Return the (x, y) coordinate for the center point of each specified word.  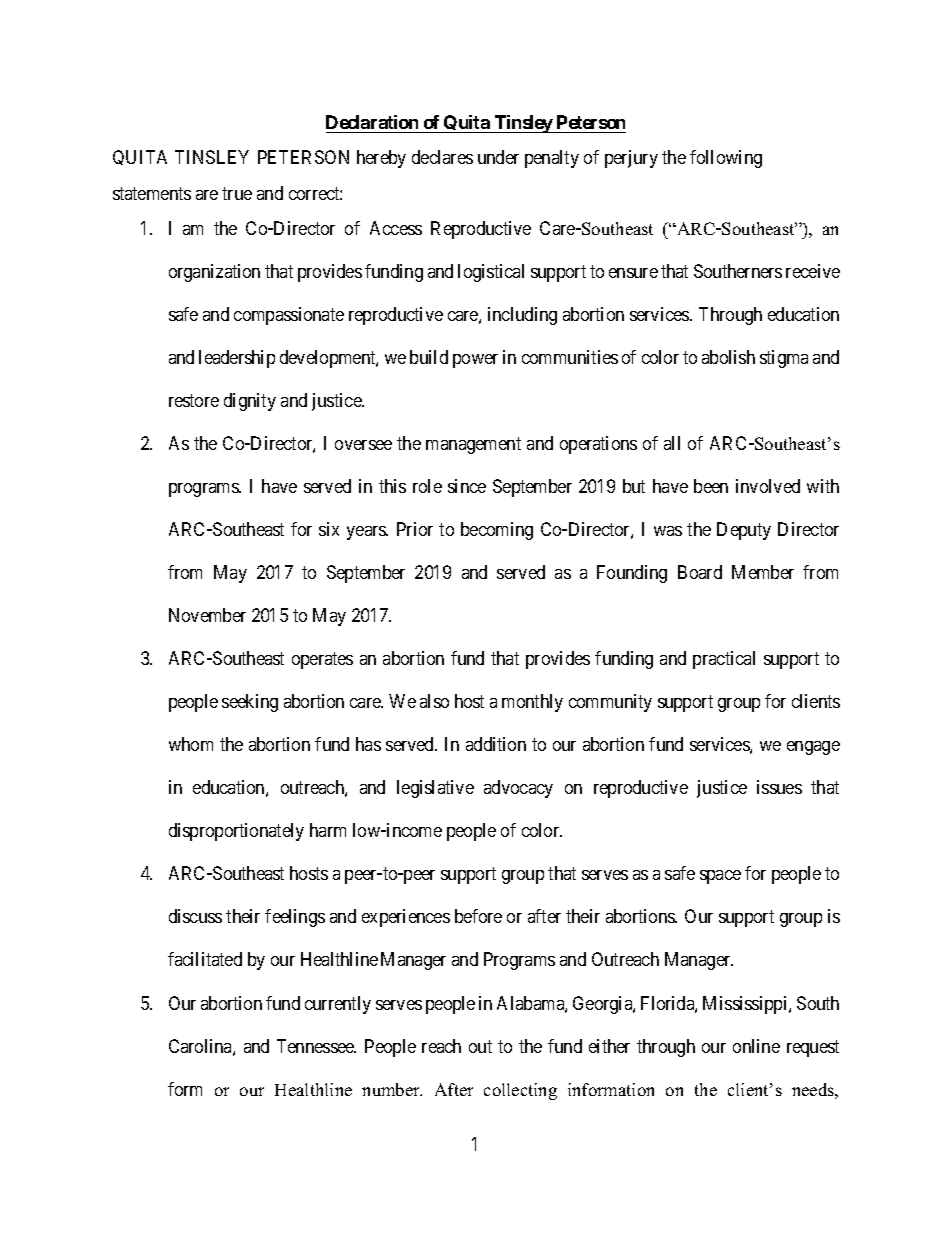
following (726, 159)
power (475, 361)
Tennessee (316, 1046)
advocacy (518, 789)
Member (763, 572)
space (720, 877)
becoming (497, 531)
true (237, 193)
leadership (237, 359)
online (756, 1046)
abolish (728, 357)
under (498, 157)
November (207, 615)
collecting (520, 1091)
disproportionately (236, 832)
